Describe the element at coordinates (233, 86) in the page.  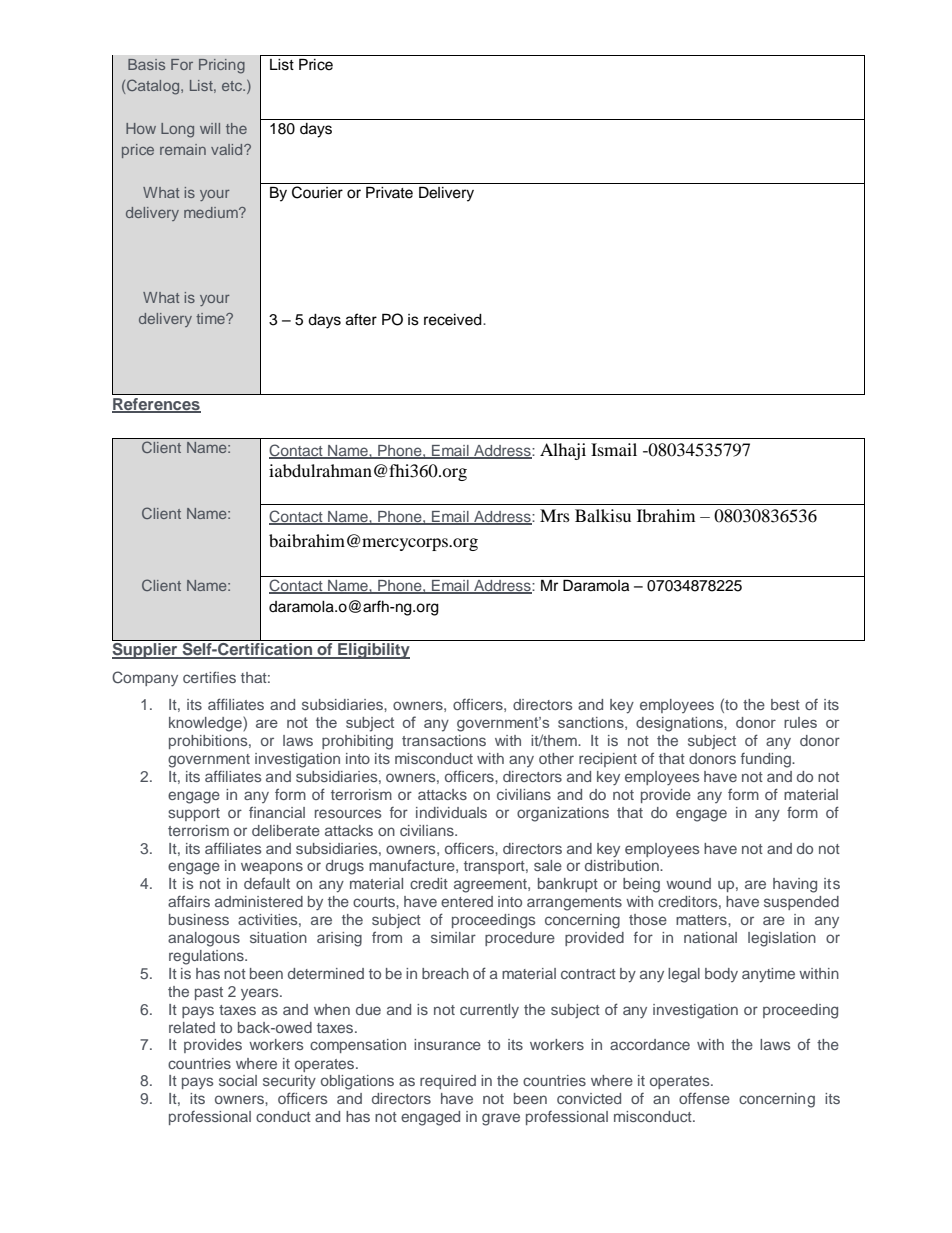
I see `etc` at that location.
